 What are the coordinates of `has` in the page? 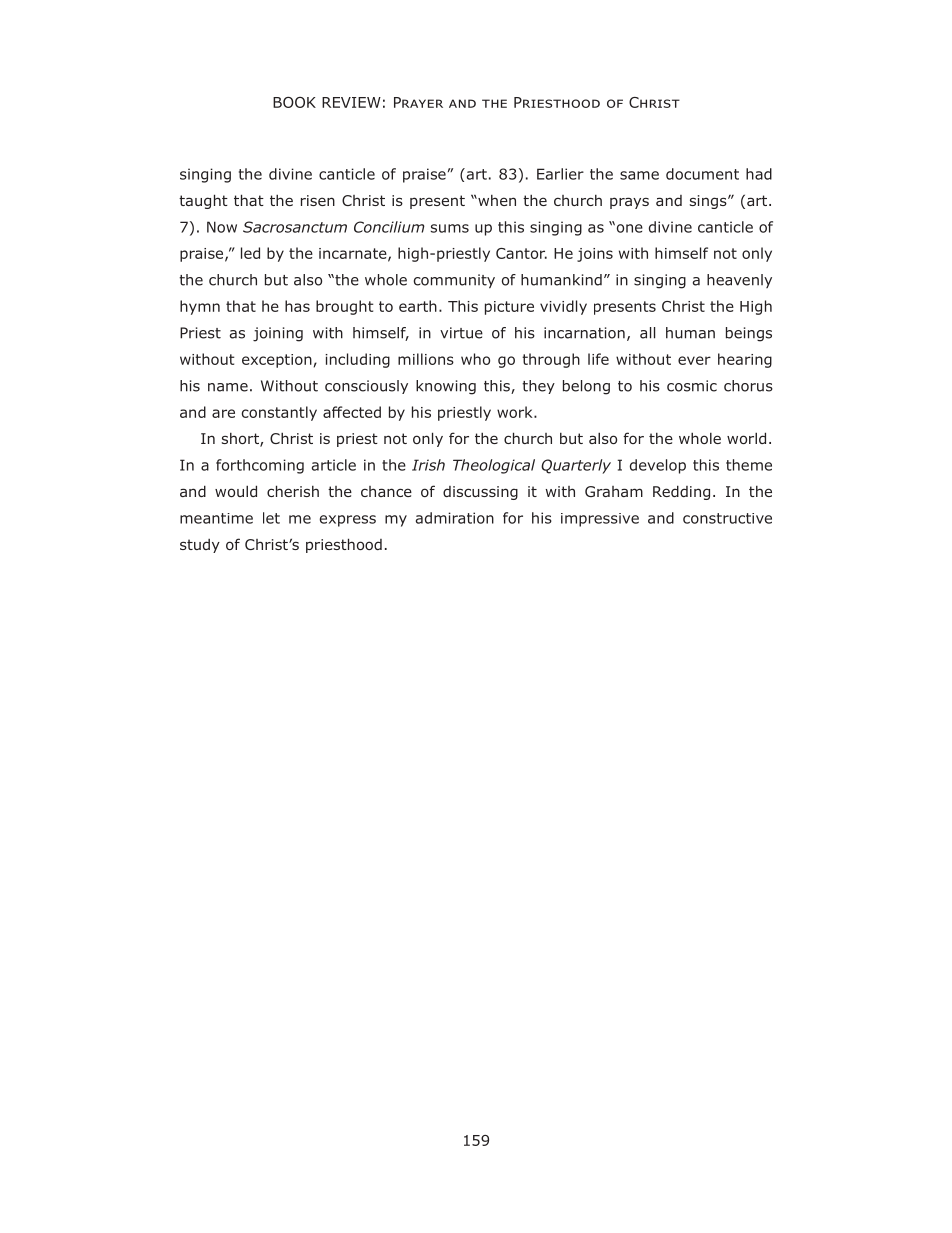 It's located at (297, 306).
